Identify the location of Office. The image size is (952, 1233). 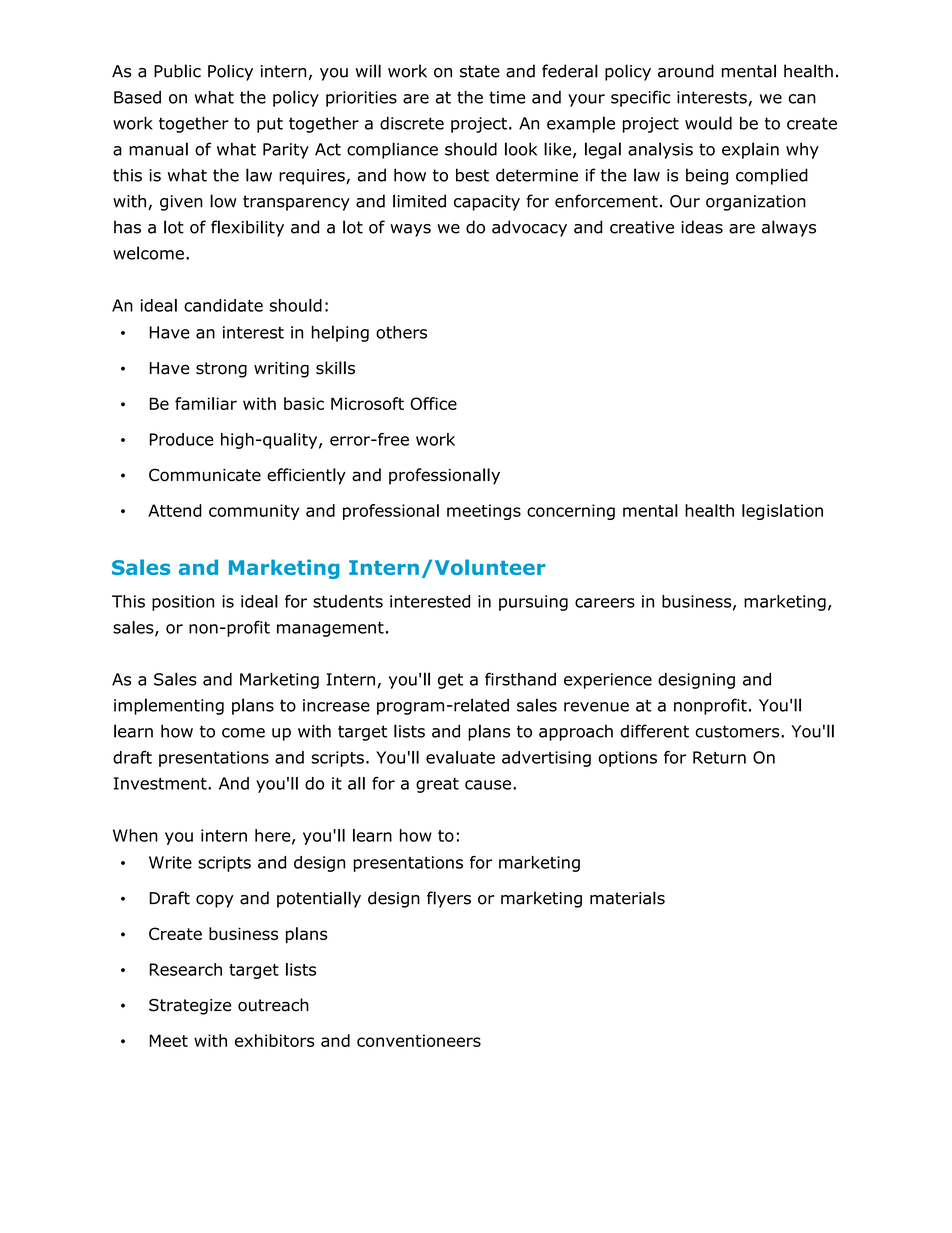
(433, 403).
